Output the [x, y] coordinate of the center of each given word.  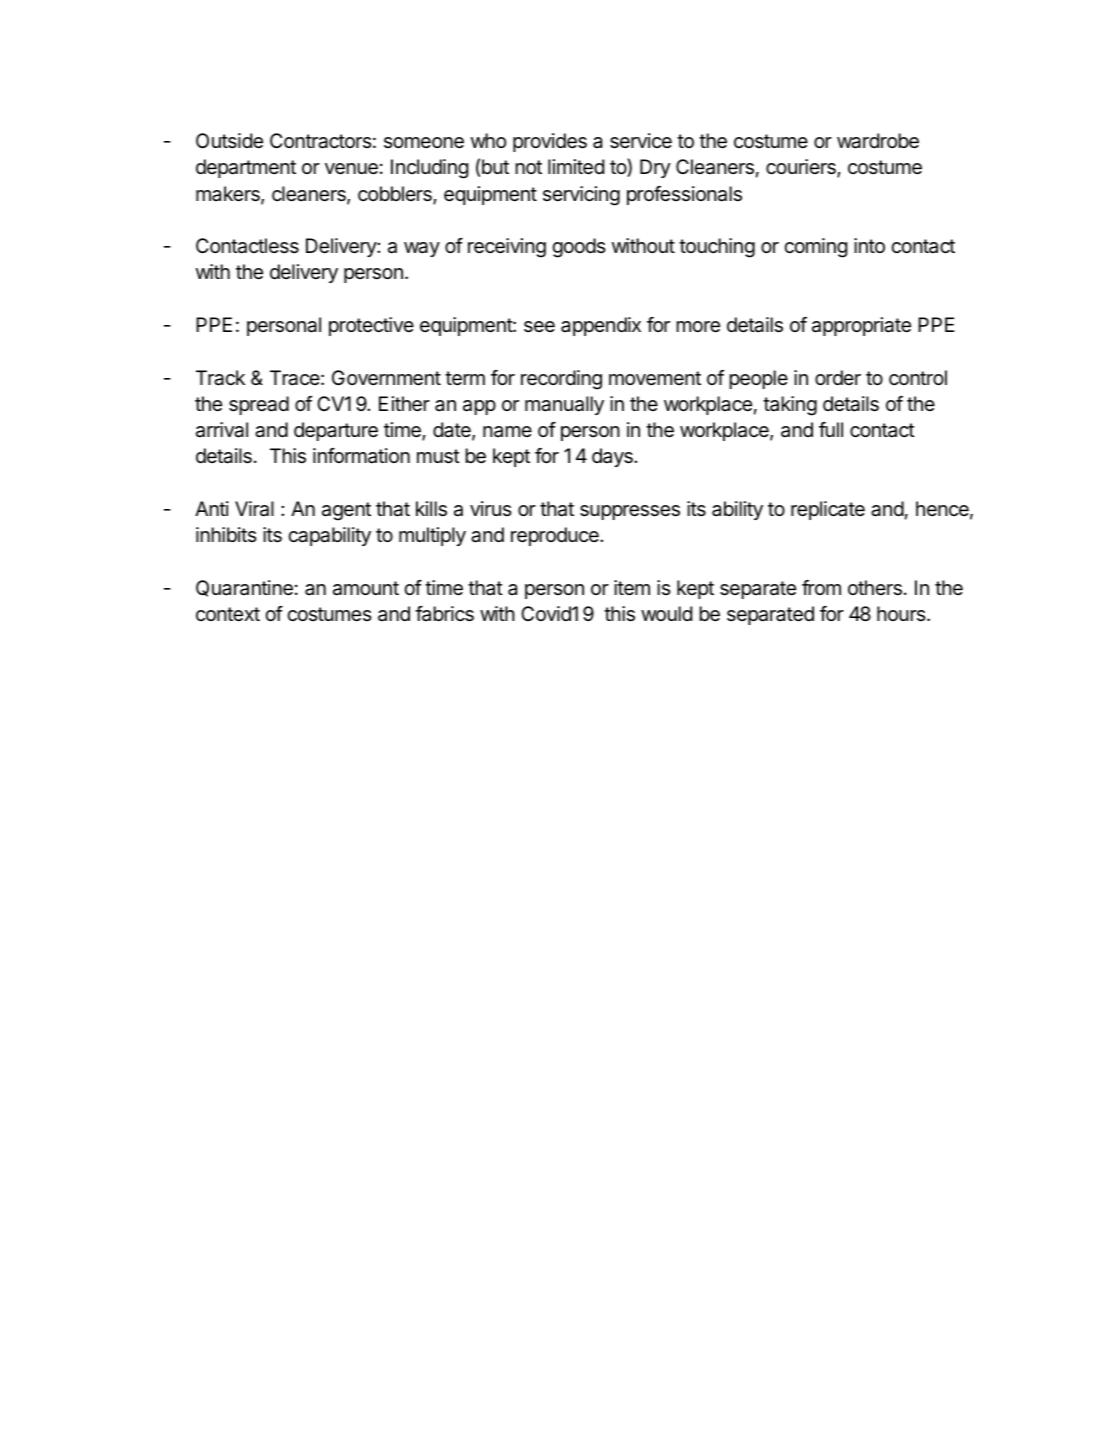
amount [366, 588]
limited [576, 167]
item [632, 588]
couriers [802, 168]
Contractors [321, 141]
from [821, 587]
